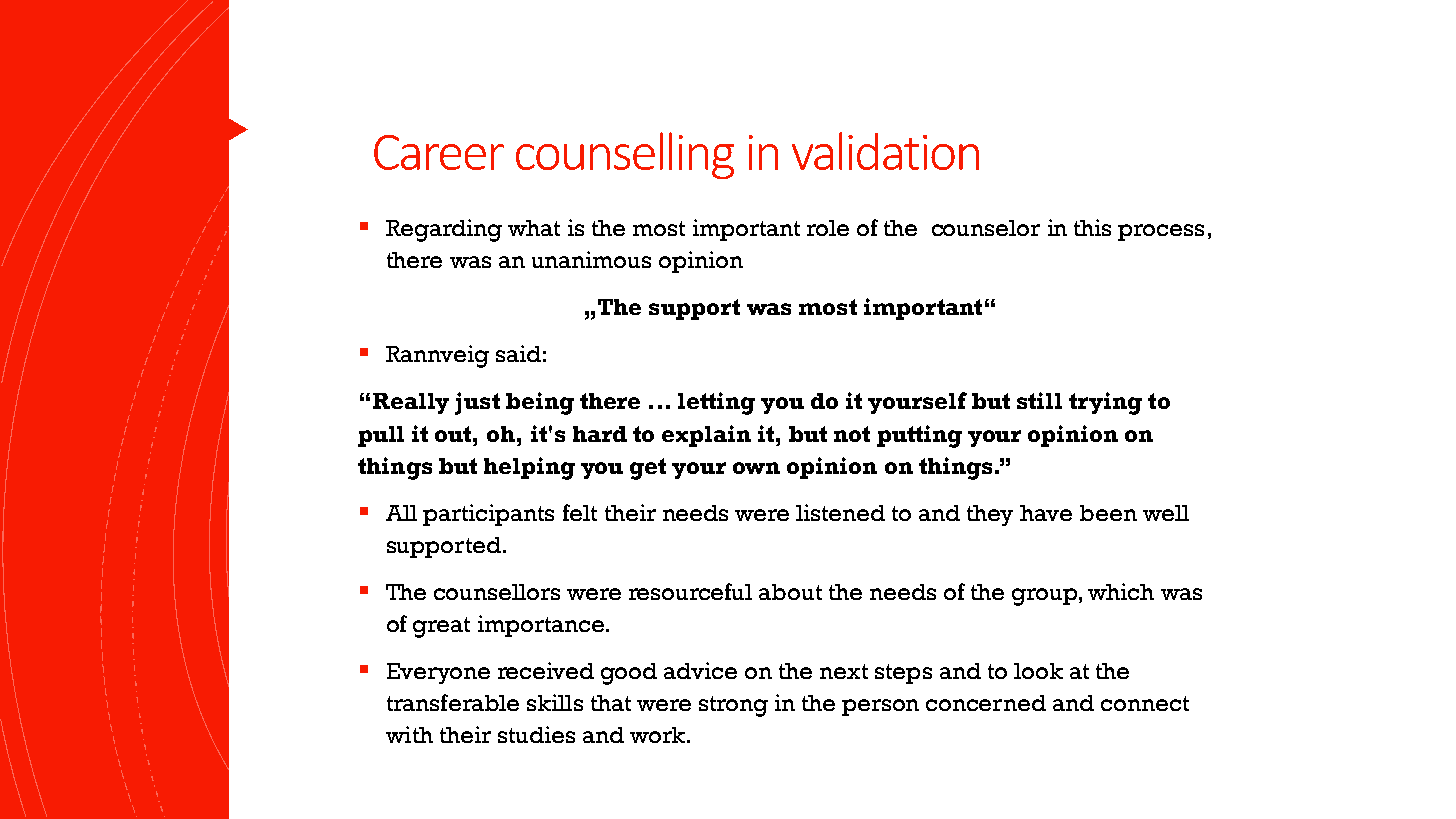 Image resolution: width=1456 pixels, height=819 pixels. Describe the element at coordinates (453, 702) in the screenshot. I see `transferable` at that location.
